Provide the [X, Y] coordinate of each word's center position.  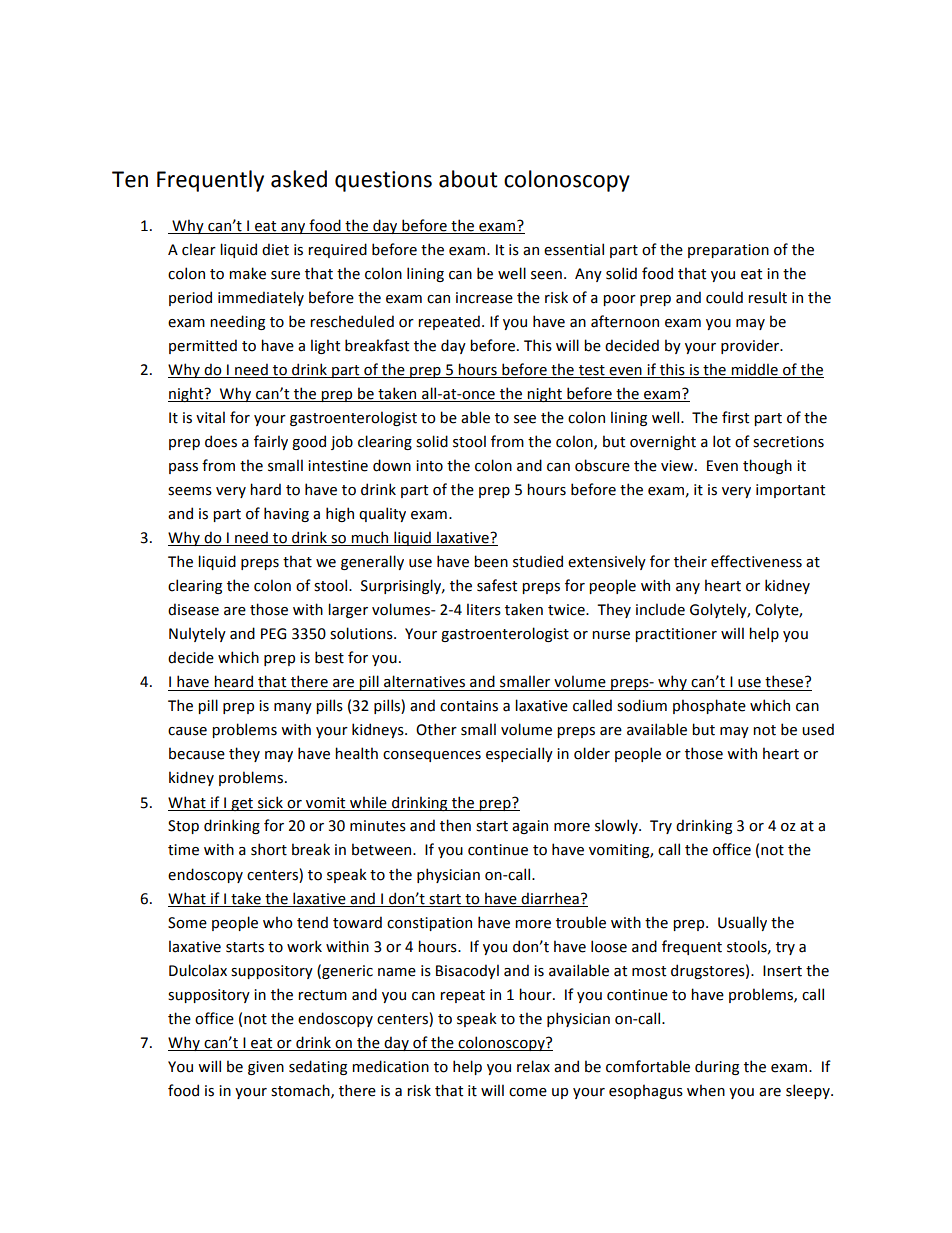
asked [299, 179]
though [767, 466]
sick [270, 802]
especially [519, 754]
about [468, 179]
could [724, 297]
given [266, 1068]
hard [265, 489]
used [818, 729]
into [429, 466]
